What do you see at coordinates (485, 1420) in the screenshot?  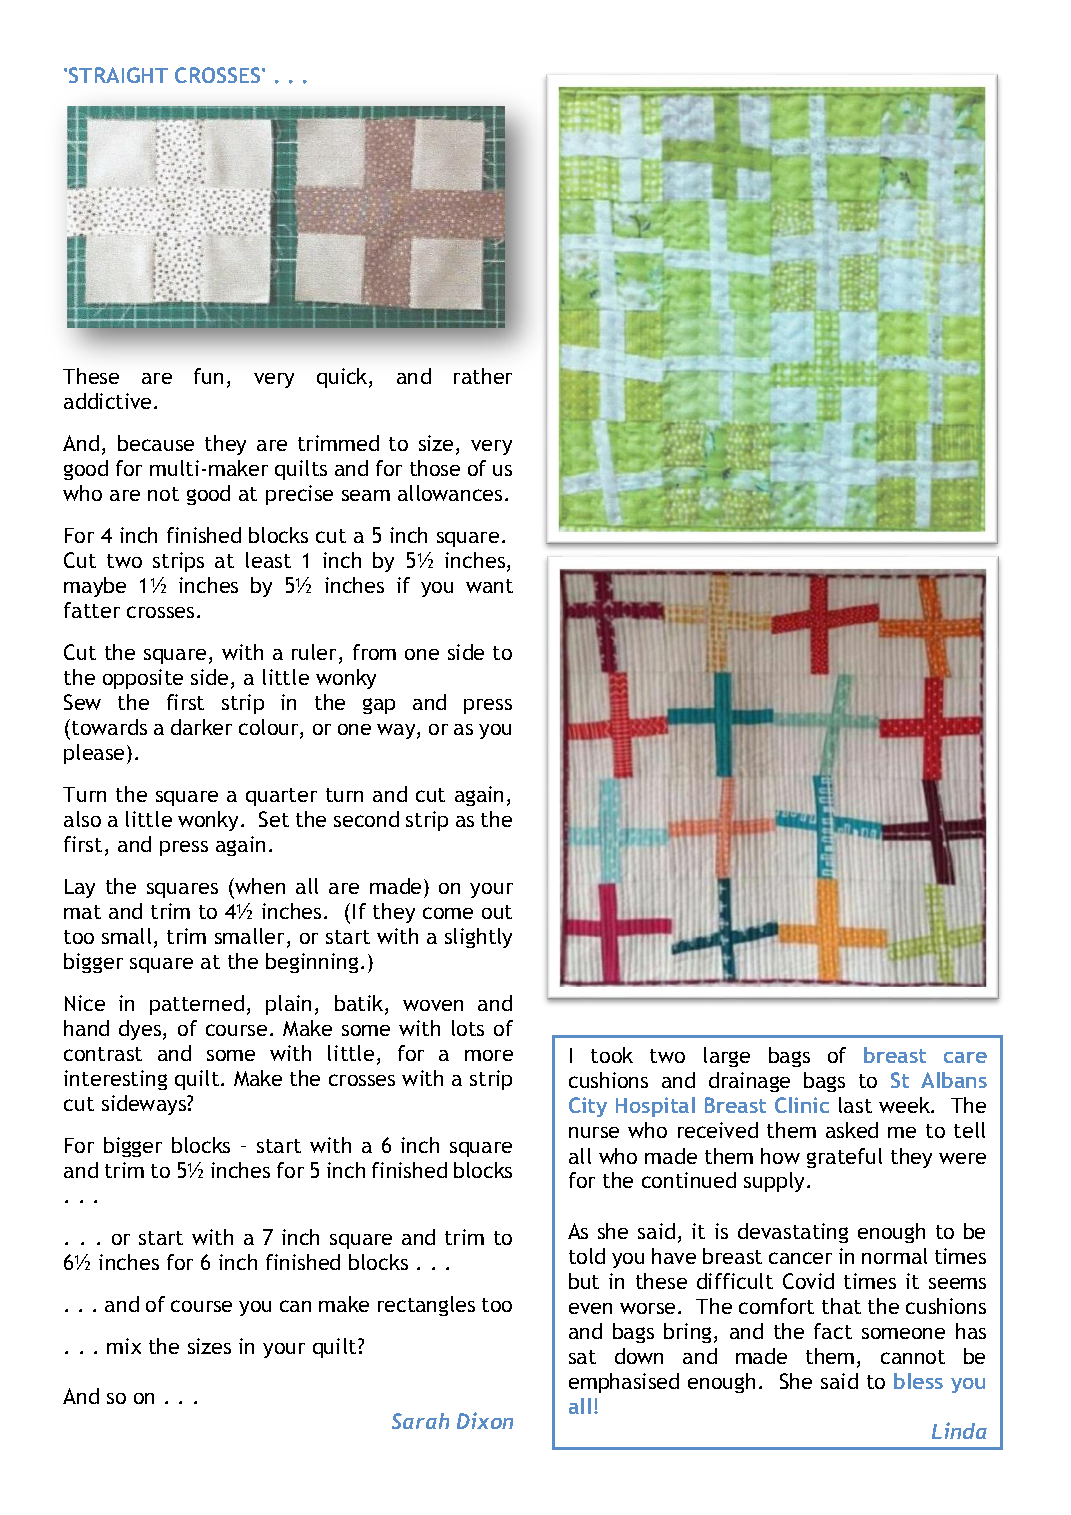 I see `Dixon` at bounding box center [485, 1420].
